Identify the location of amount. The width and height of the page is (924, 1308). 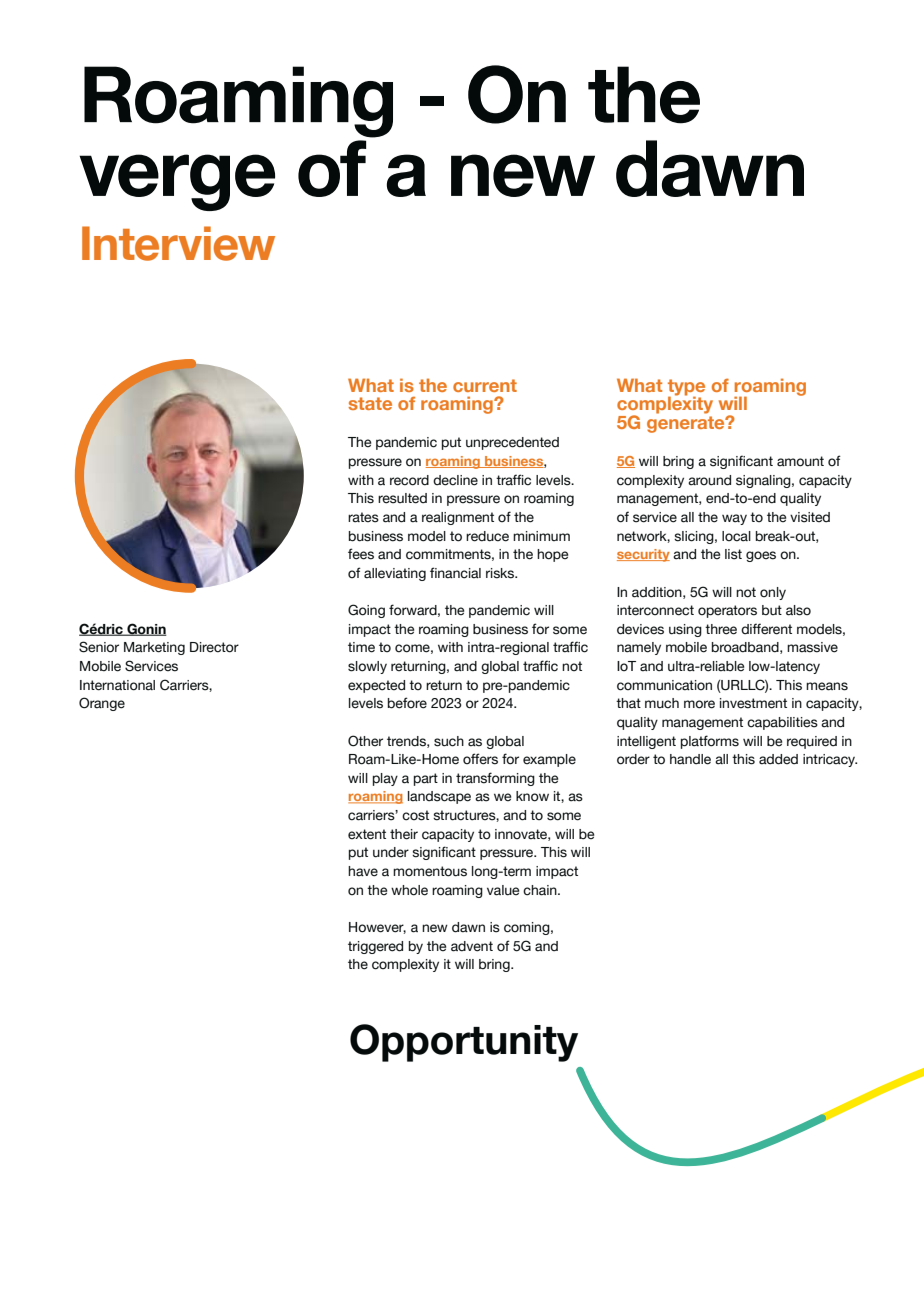
(800, 461).
